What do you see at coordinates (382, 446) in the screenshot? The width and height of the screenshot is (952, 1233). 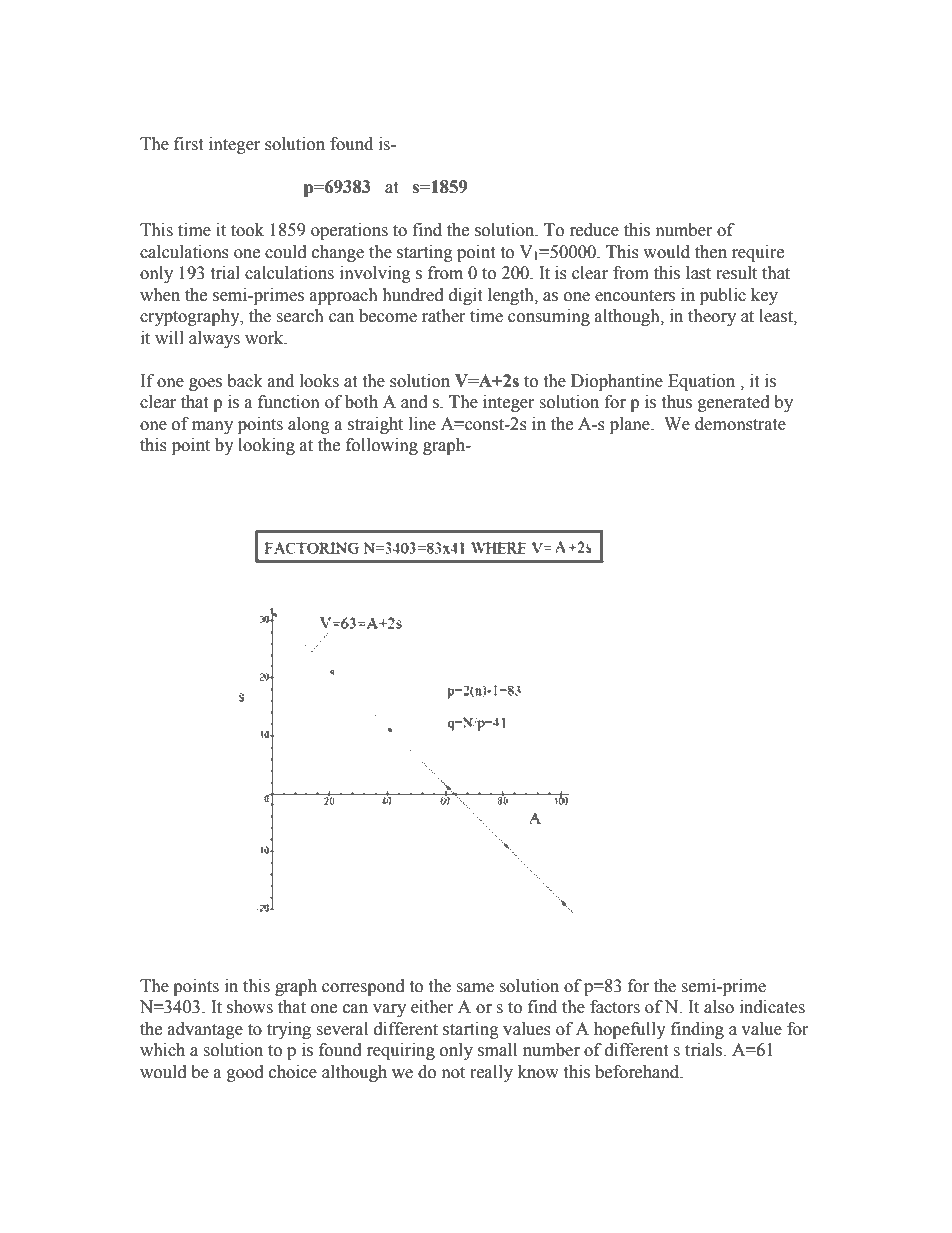 I see `following` at bounding box center [382, 446].
